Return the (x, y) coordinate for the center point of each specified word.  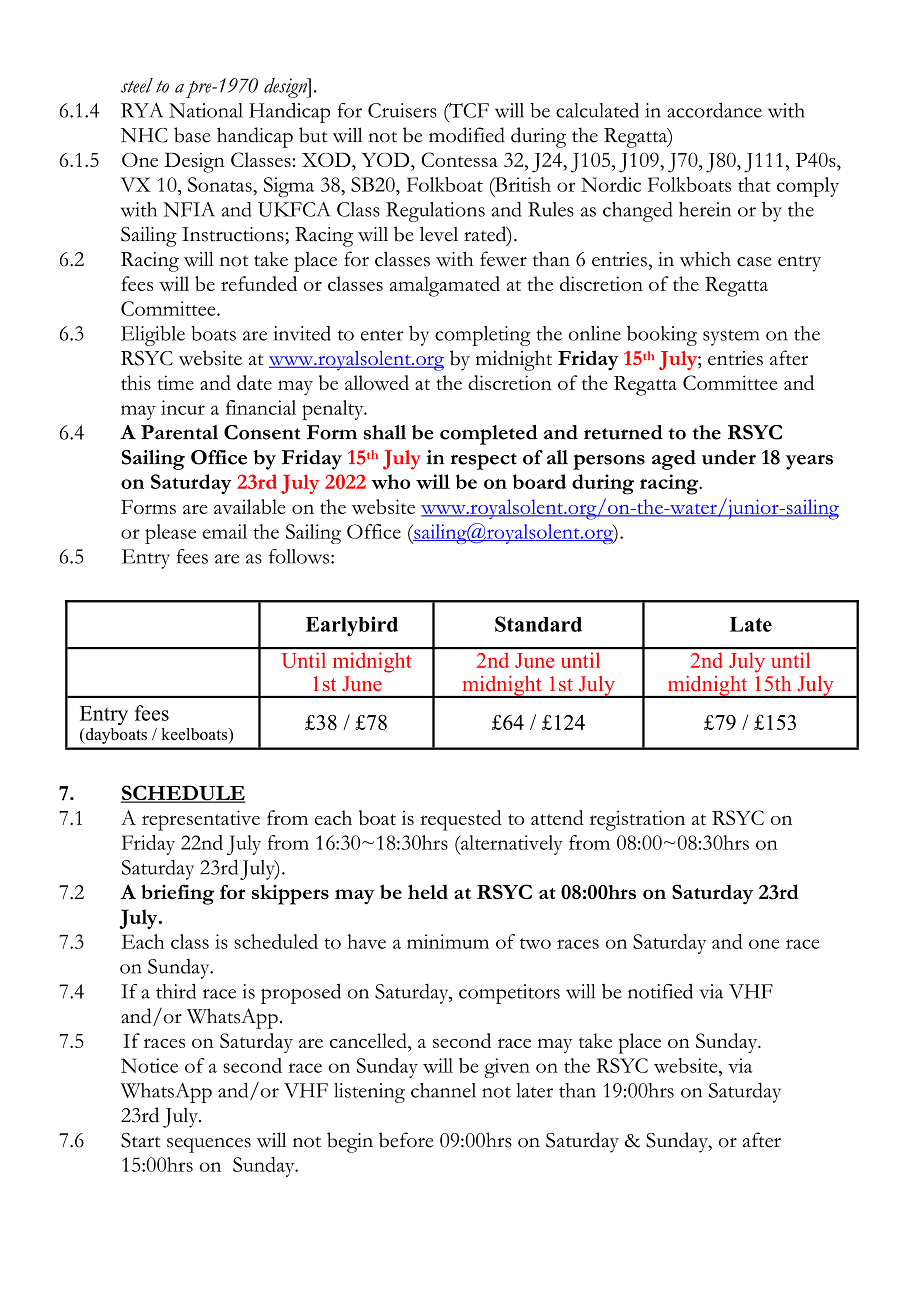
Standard (538, 624)
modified (467, 135)
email (225, 531)
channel (443, 1090)
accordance (714, 110)
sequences (209, 1145)
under (729, 457)
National (206, 110)
